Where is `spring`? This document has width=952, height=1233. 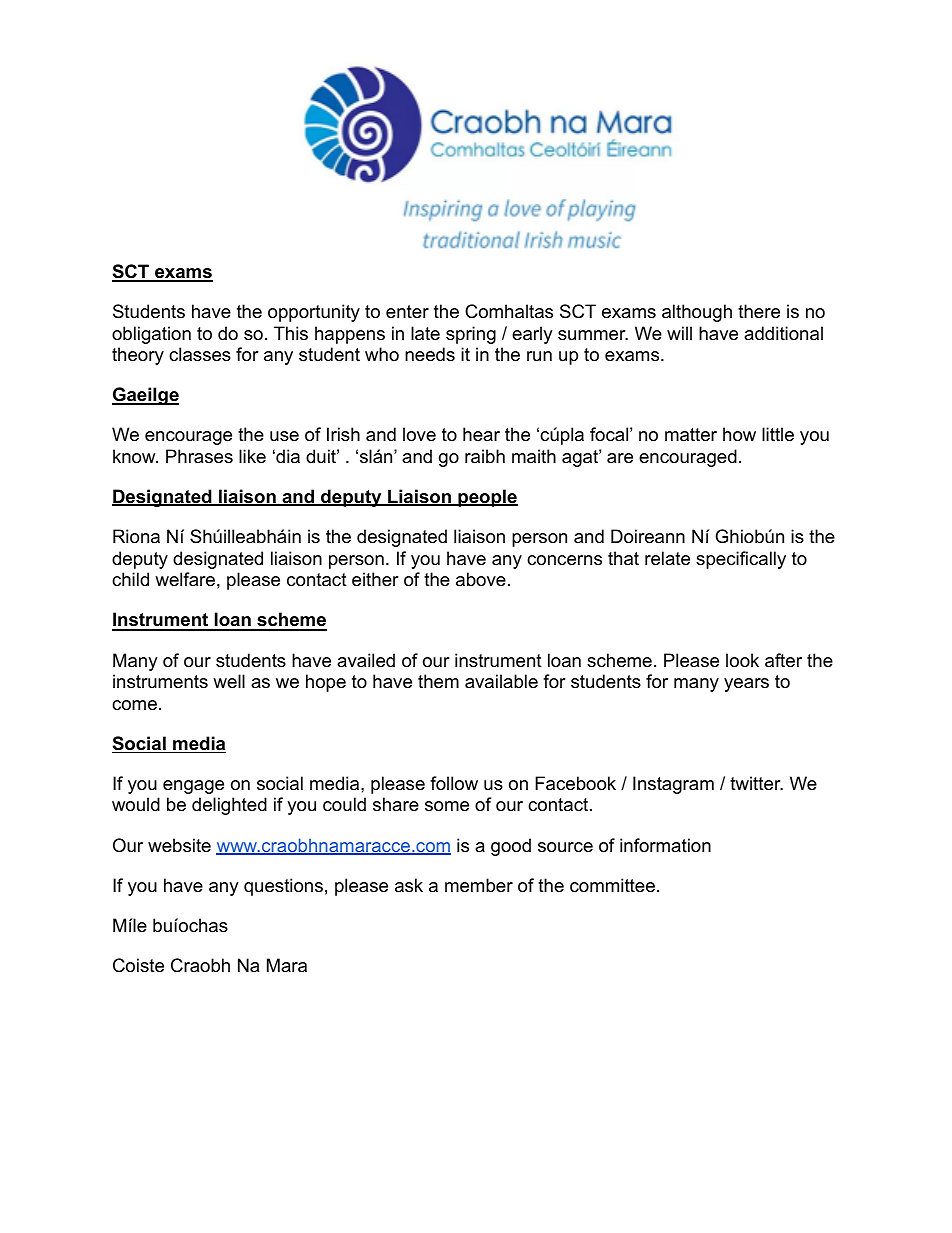
spring is located at coordinates (471, 335).
